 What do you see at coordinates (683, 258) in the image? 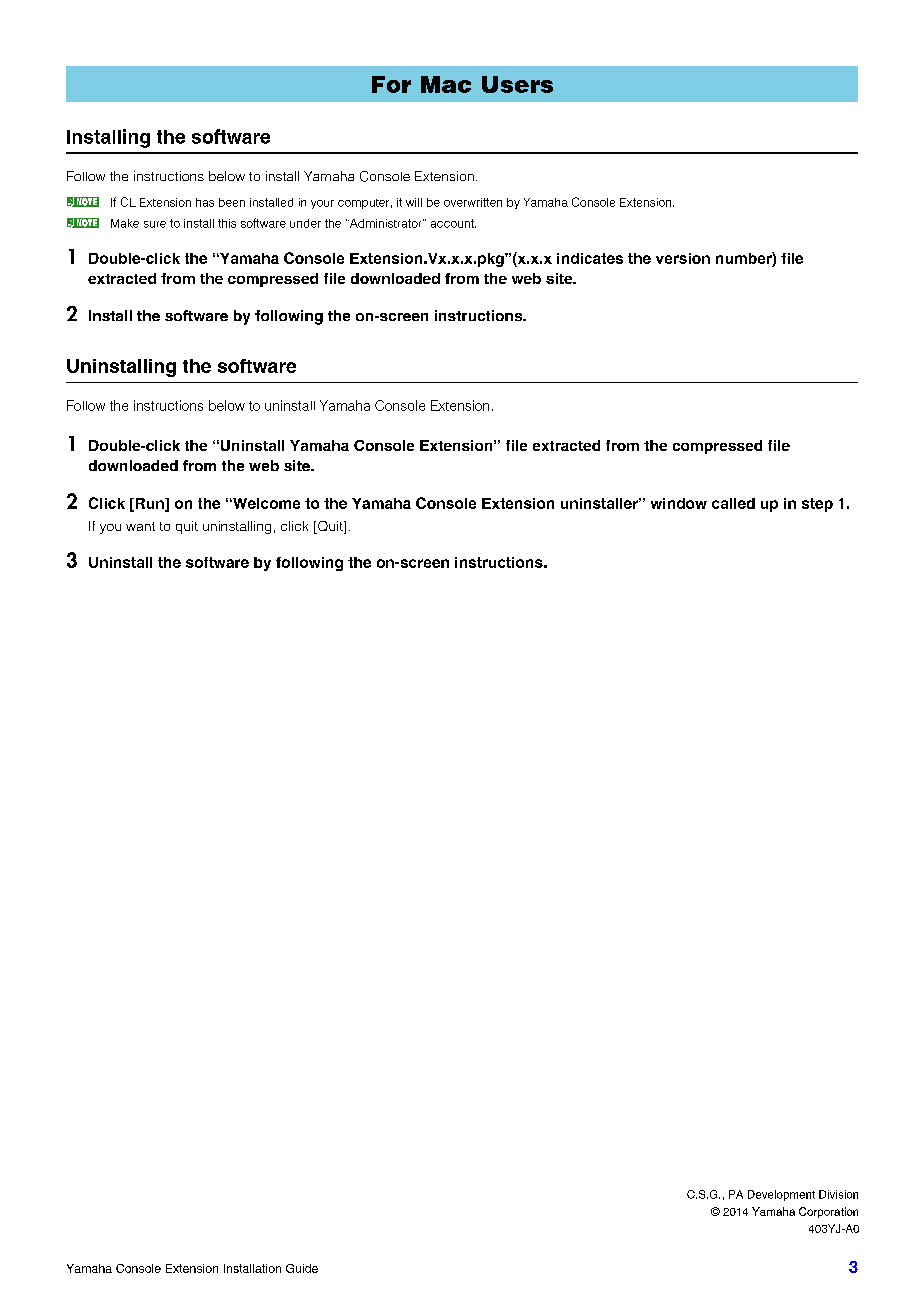
I see `version` at bounding box center [683, 258].
